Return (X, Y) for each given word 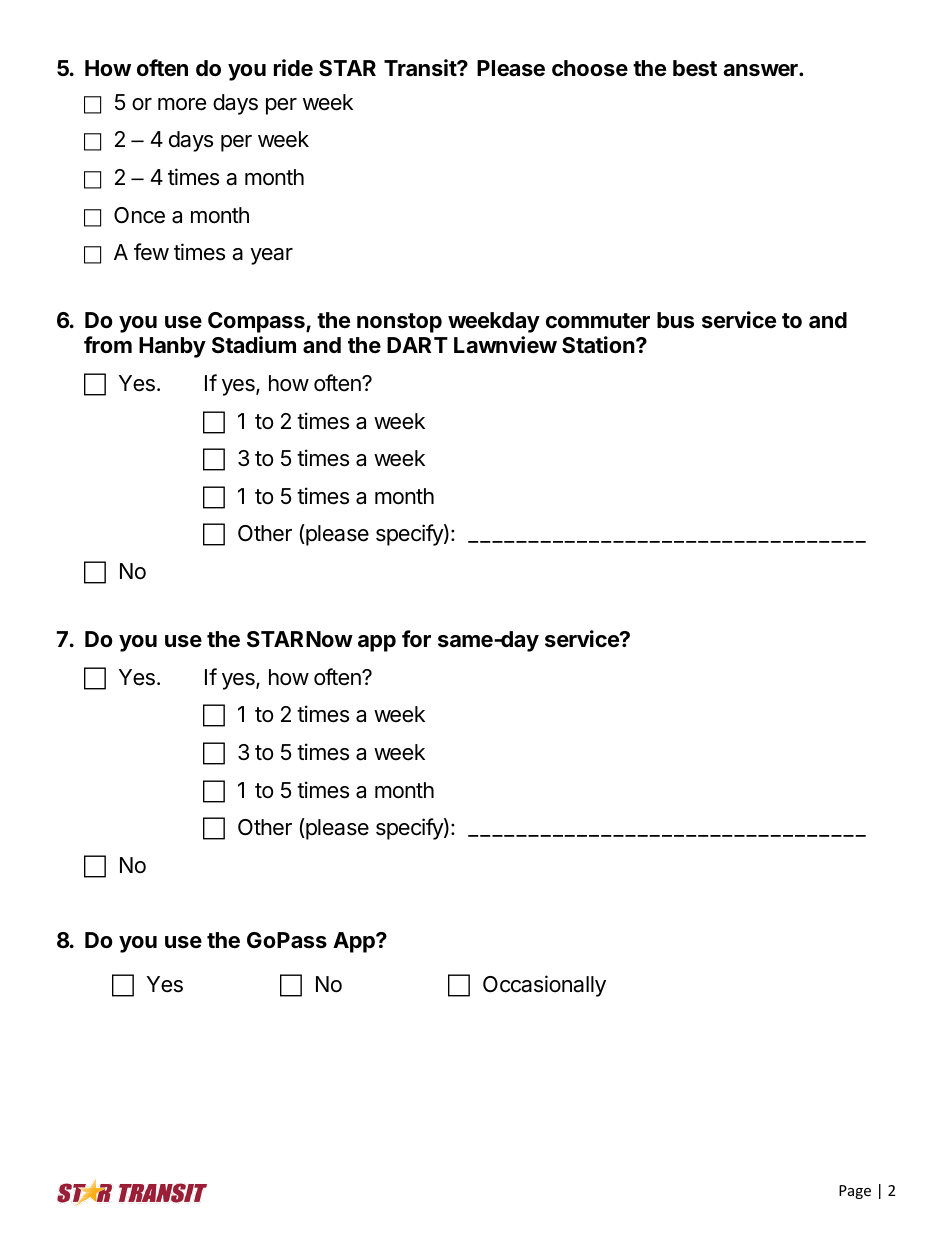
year (271, 256)
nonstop (399, 323)
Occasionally (544, 986)
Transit (421, 68)
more (182, 104)
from (108, 344)
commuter (598, 321)
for (416, 638)
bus (675, 320)
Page (855, 1192)
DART (417, 345)
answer (761, 70)
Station (599, 345)
